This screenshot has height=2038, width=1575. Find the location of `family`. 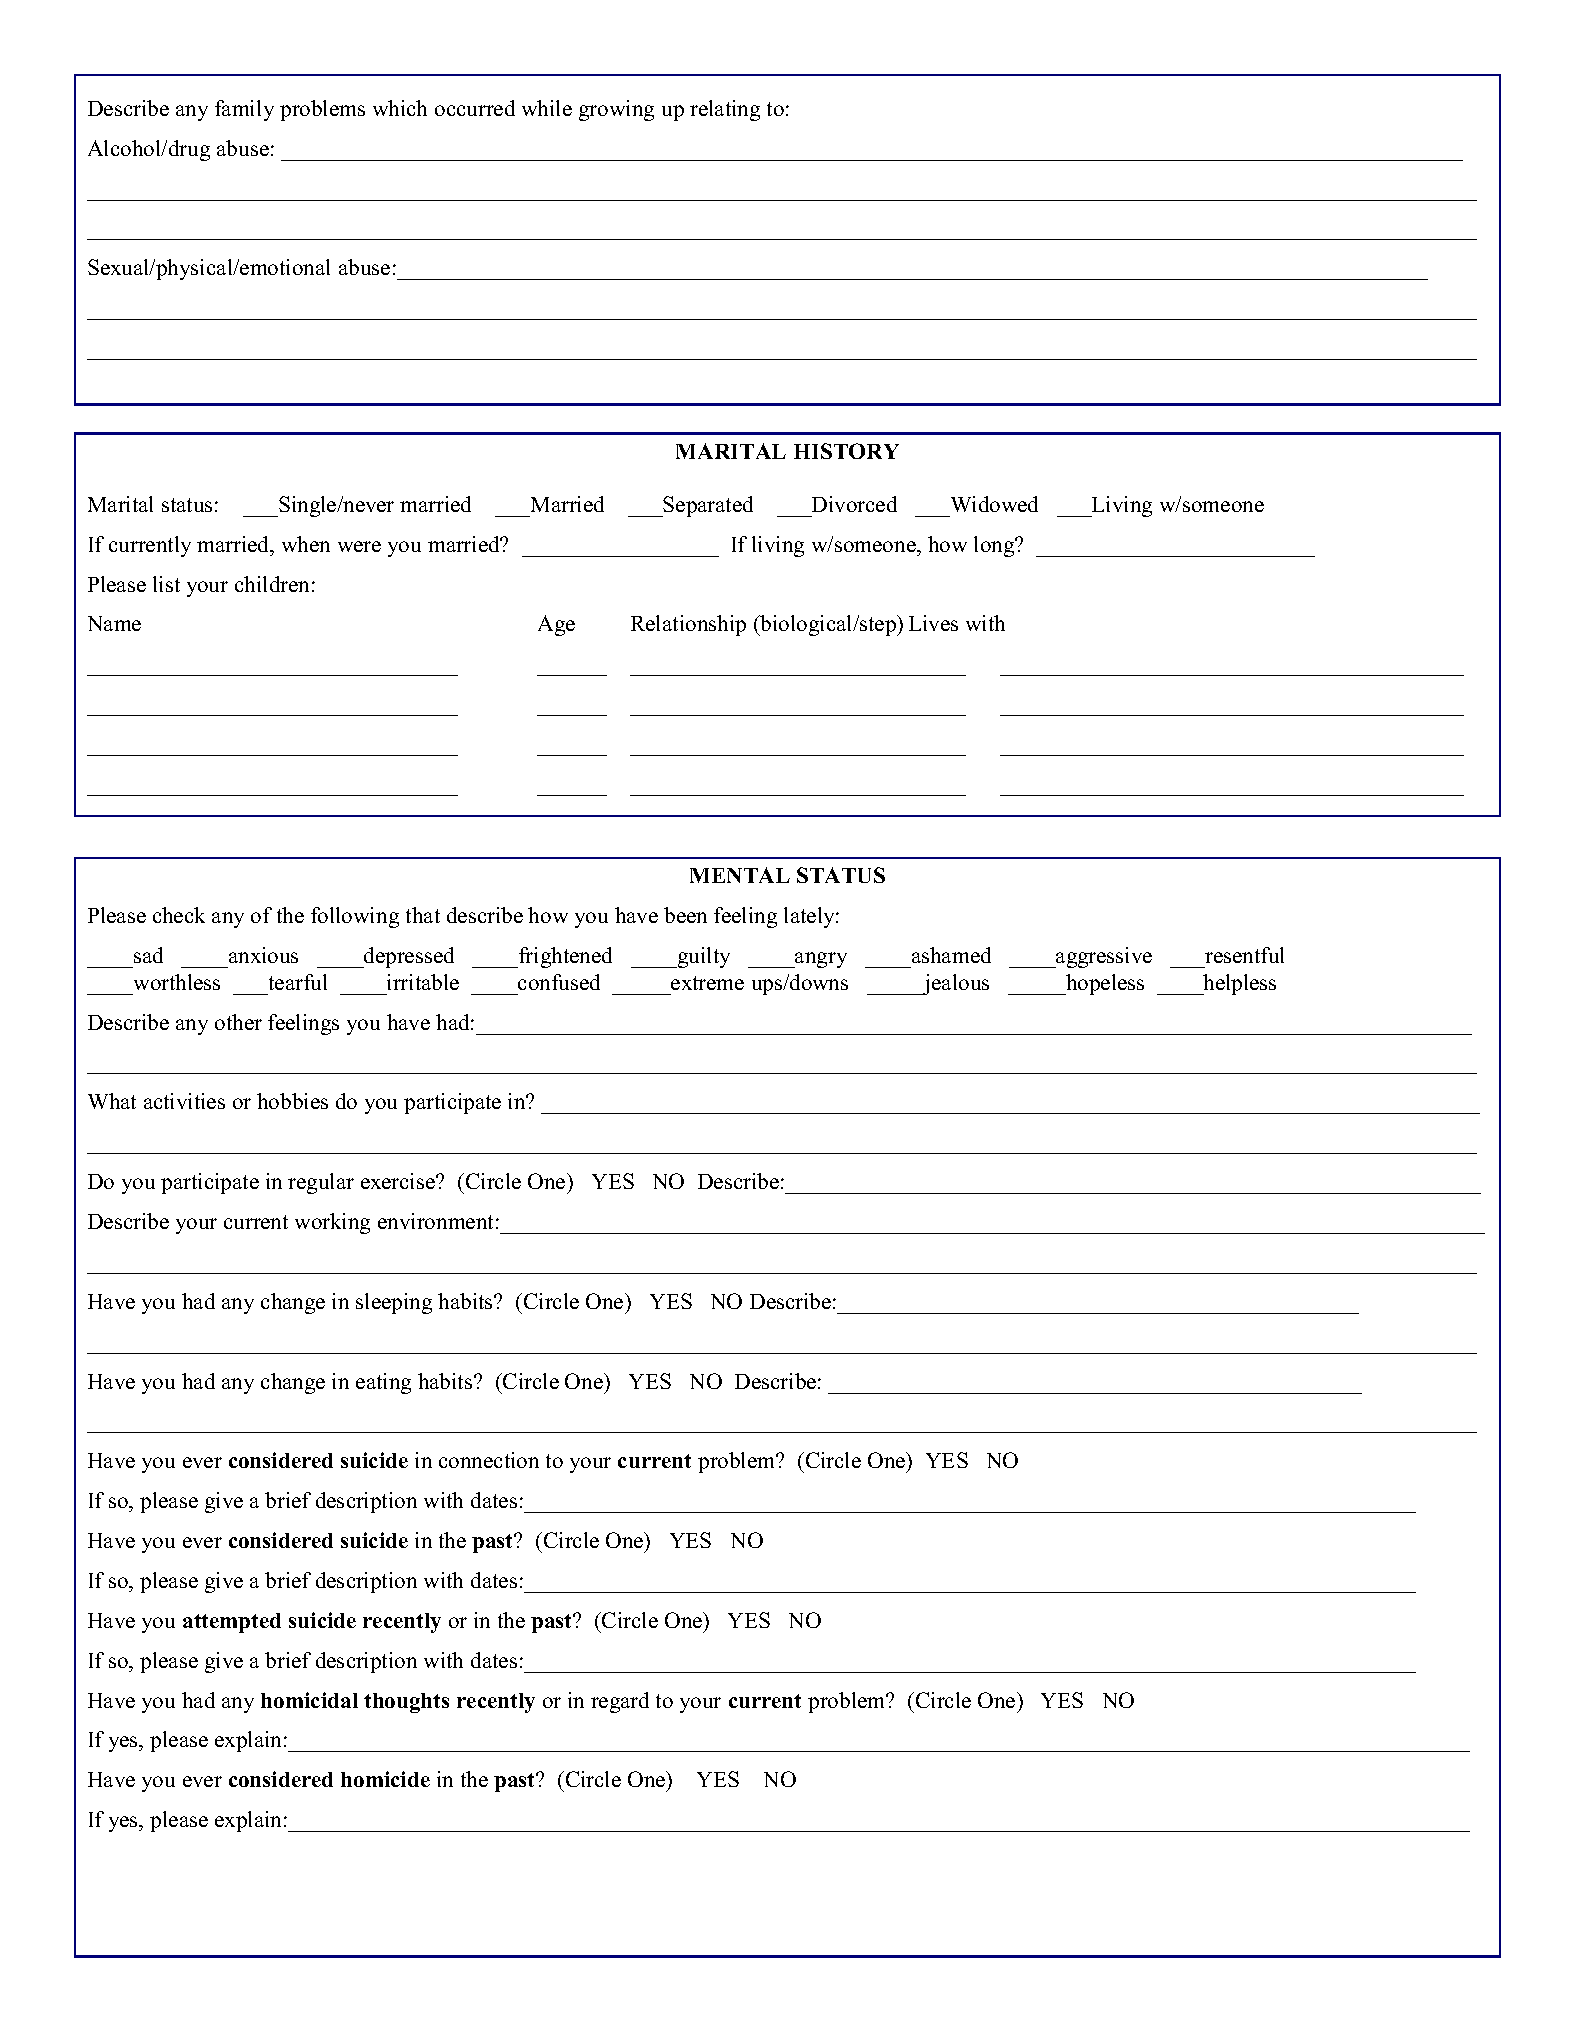

family is located at coordinates (244, 110).
